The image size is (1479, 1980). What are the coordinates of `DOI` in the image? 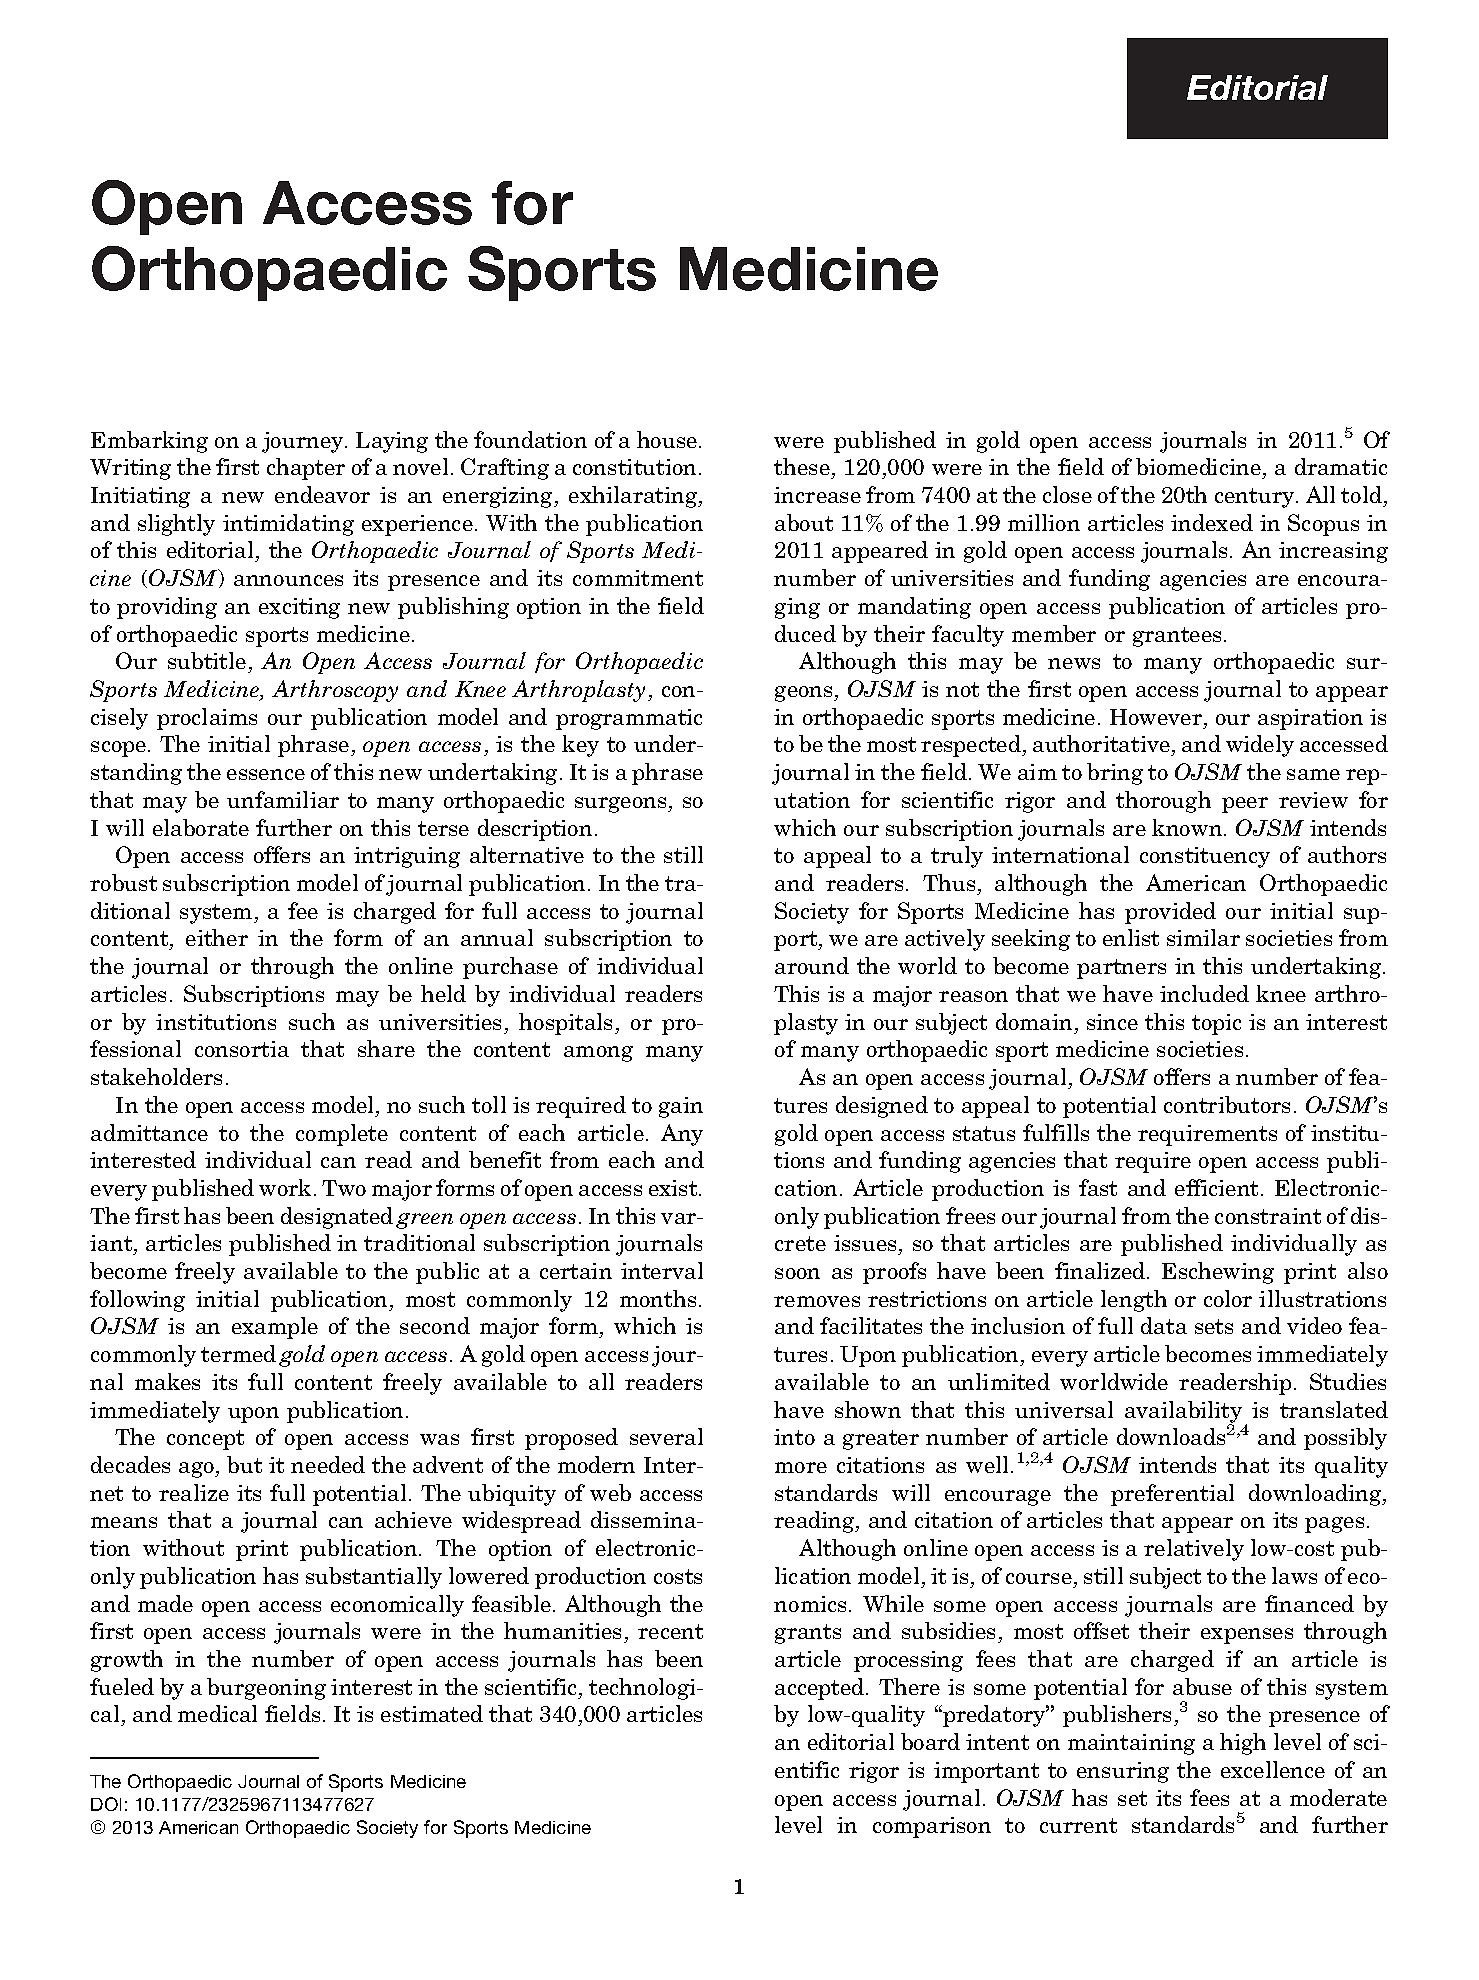 It's located at (106, 1804).
